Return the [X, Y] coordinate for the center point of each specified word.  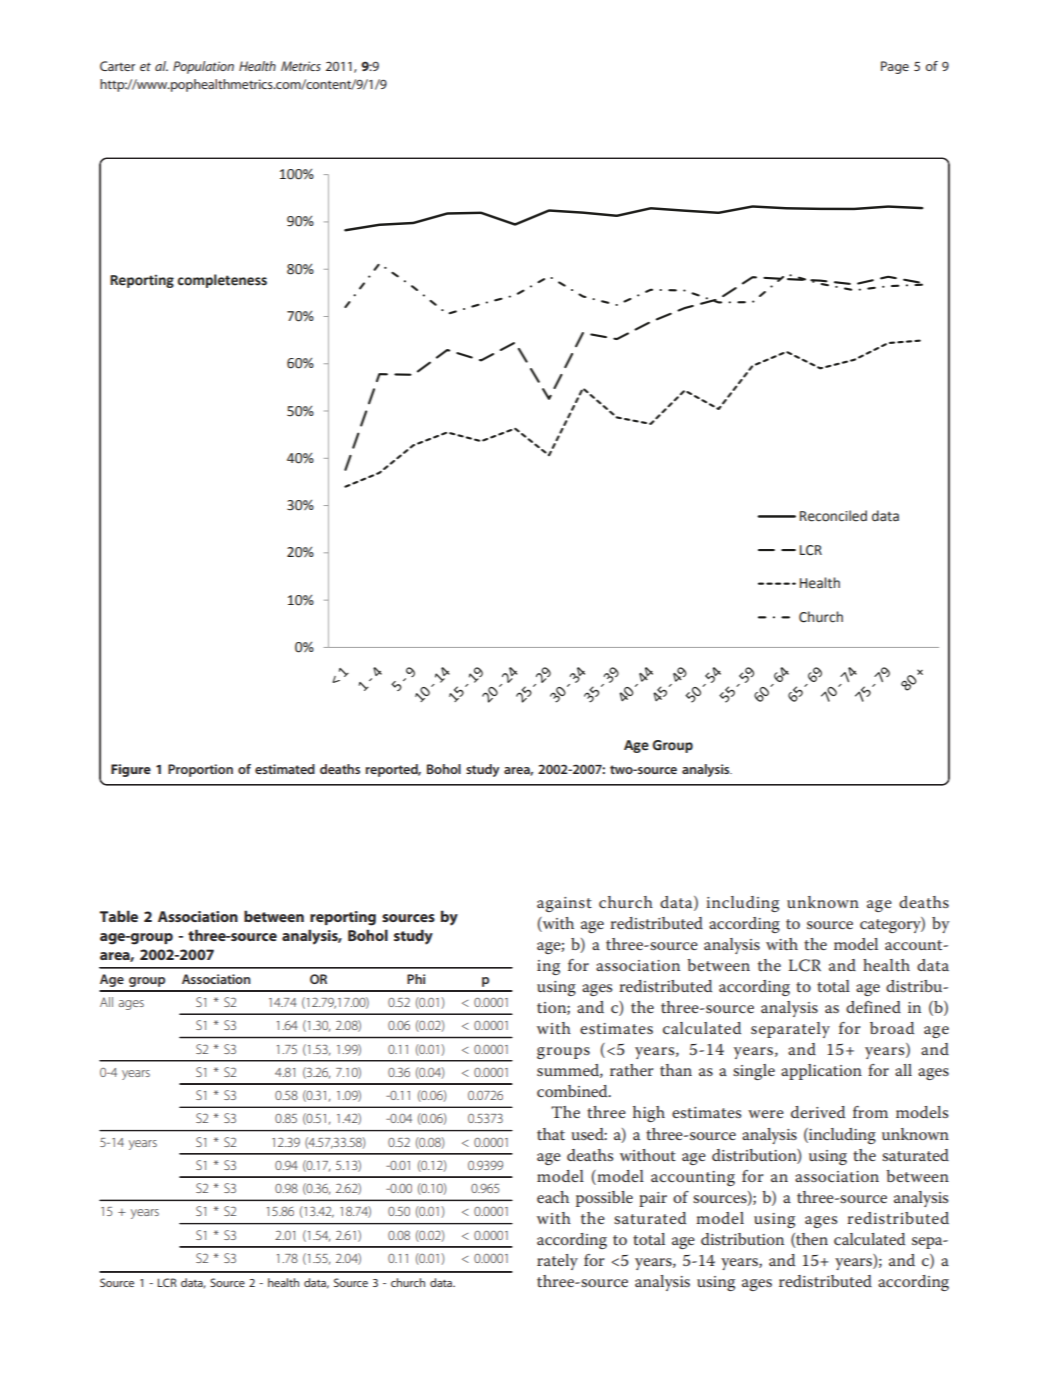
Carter [117, 66]
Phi [416, 979]
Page [895, 67]
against [564, 904]
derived [818, 1112]
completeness [222, 281]
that [551, 1134]
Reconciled [833, 516]
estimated [285, 769]
